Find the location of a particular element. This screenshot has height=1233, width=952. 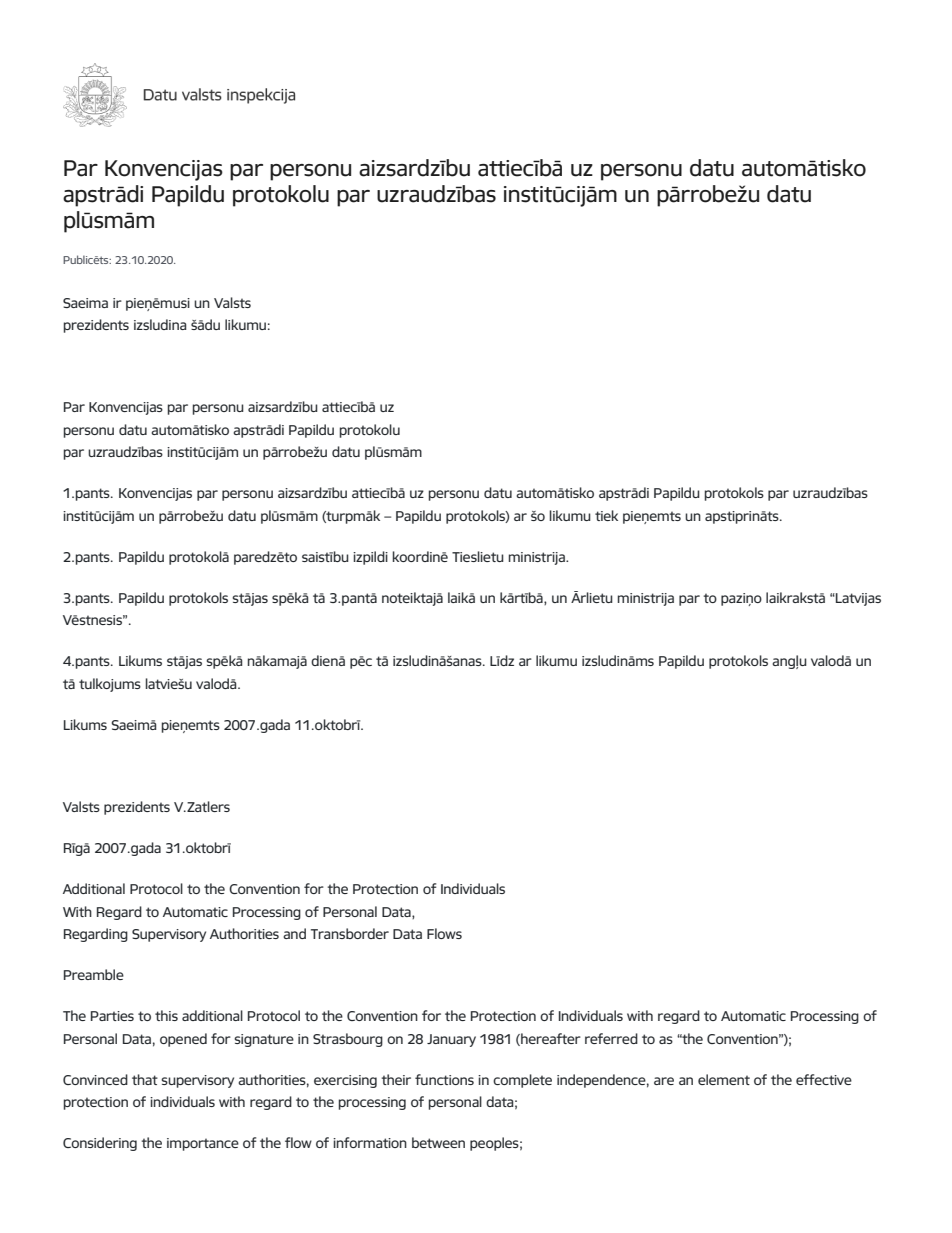

effective is located at coordinates (824, 1079).
